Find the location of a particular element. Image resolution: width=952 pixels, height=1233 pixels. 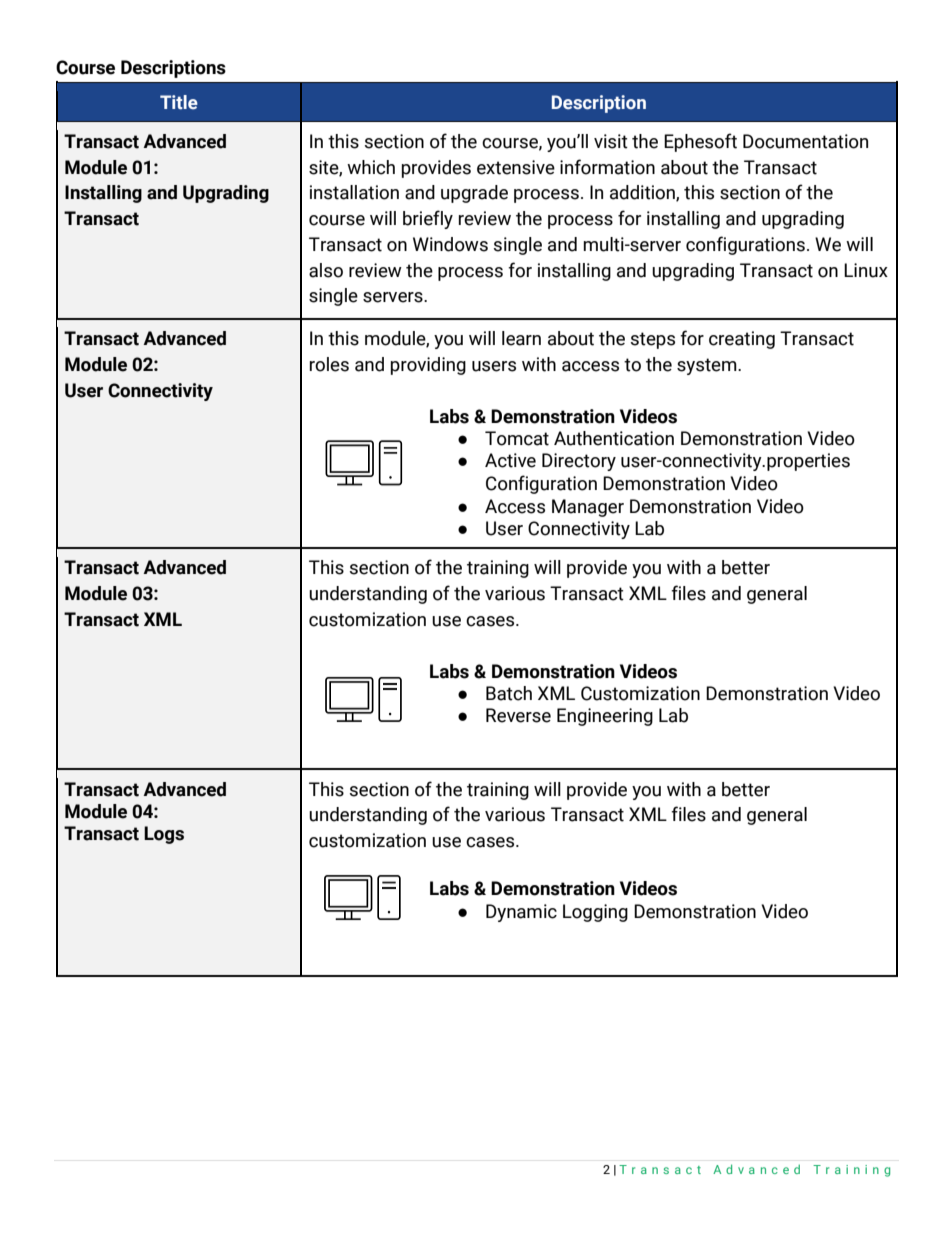

Dynamic is located at coordinates (521, 913).
